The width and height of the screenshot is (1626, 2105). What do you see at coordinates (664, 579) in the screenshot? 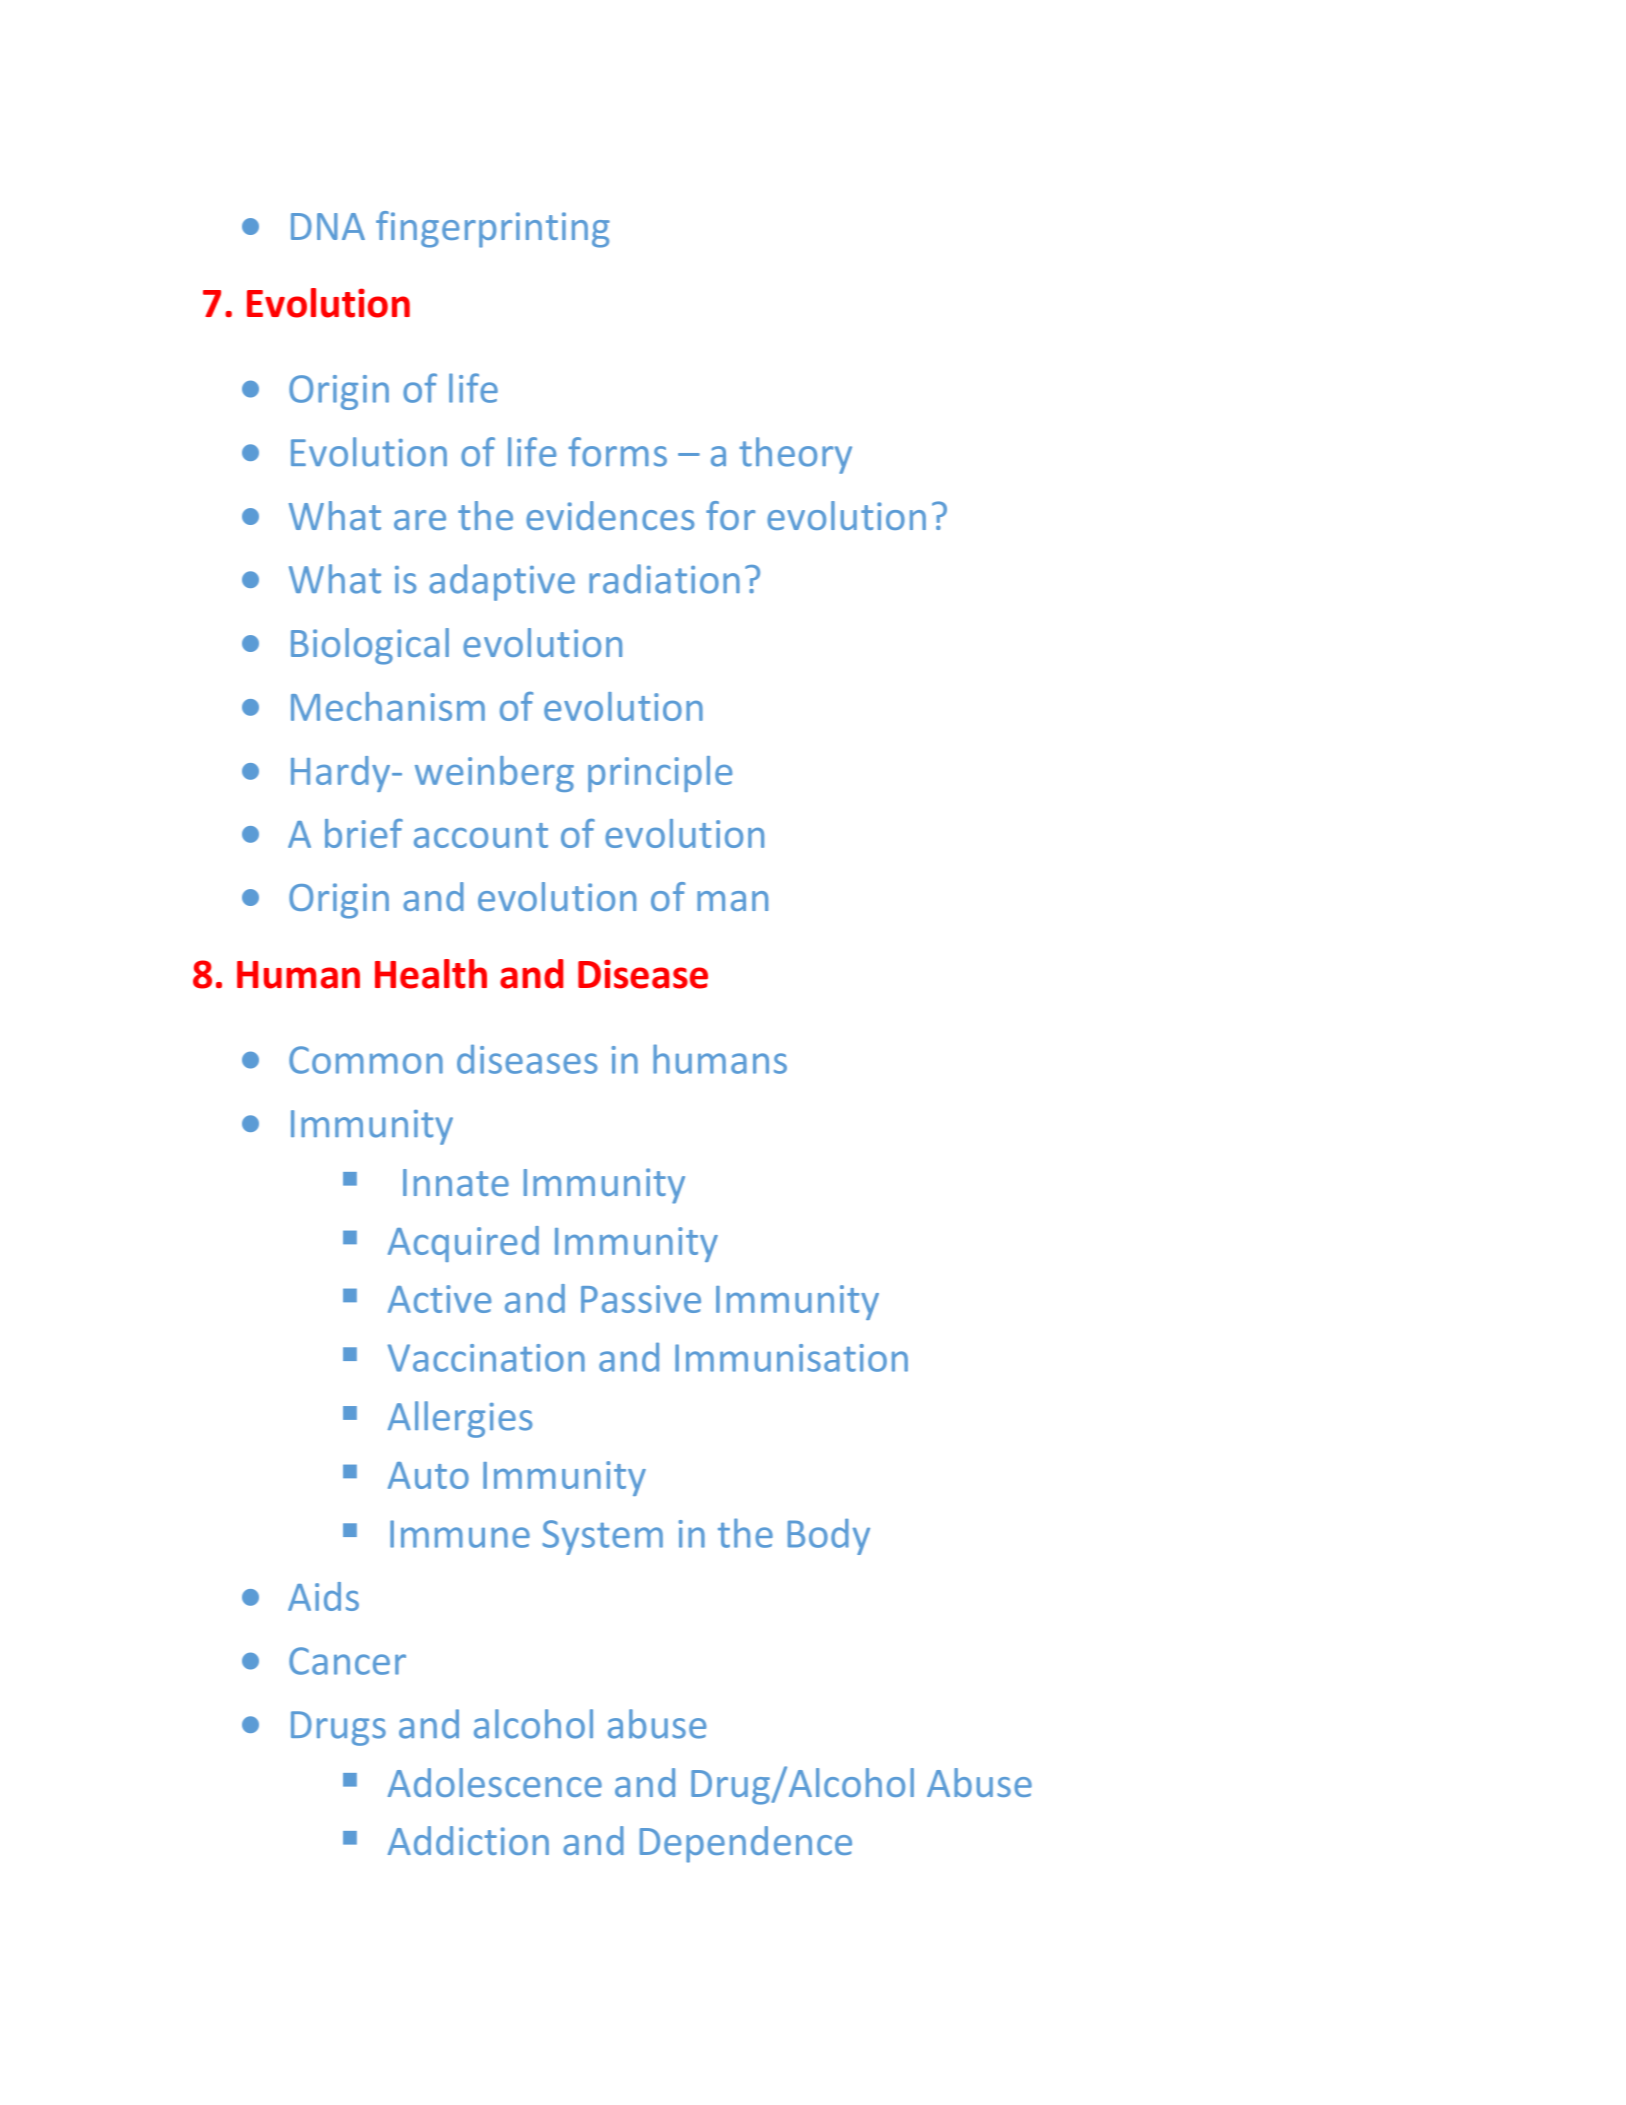
I see `radiation` at bounding box center [664, 579].
